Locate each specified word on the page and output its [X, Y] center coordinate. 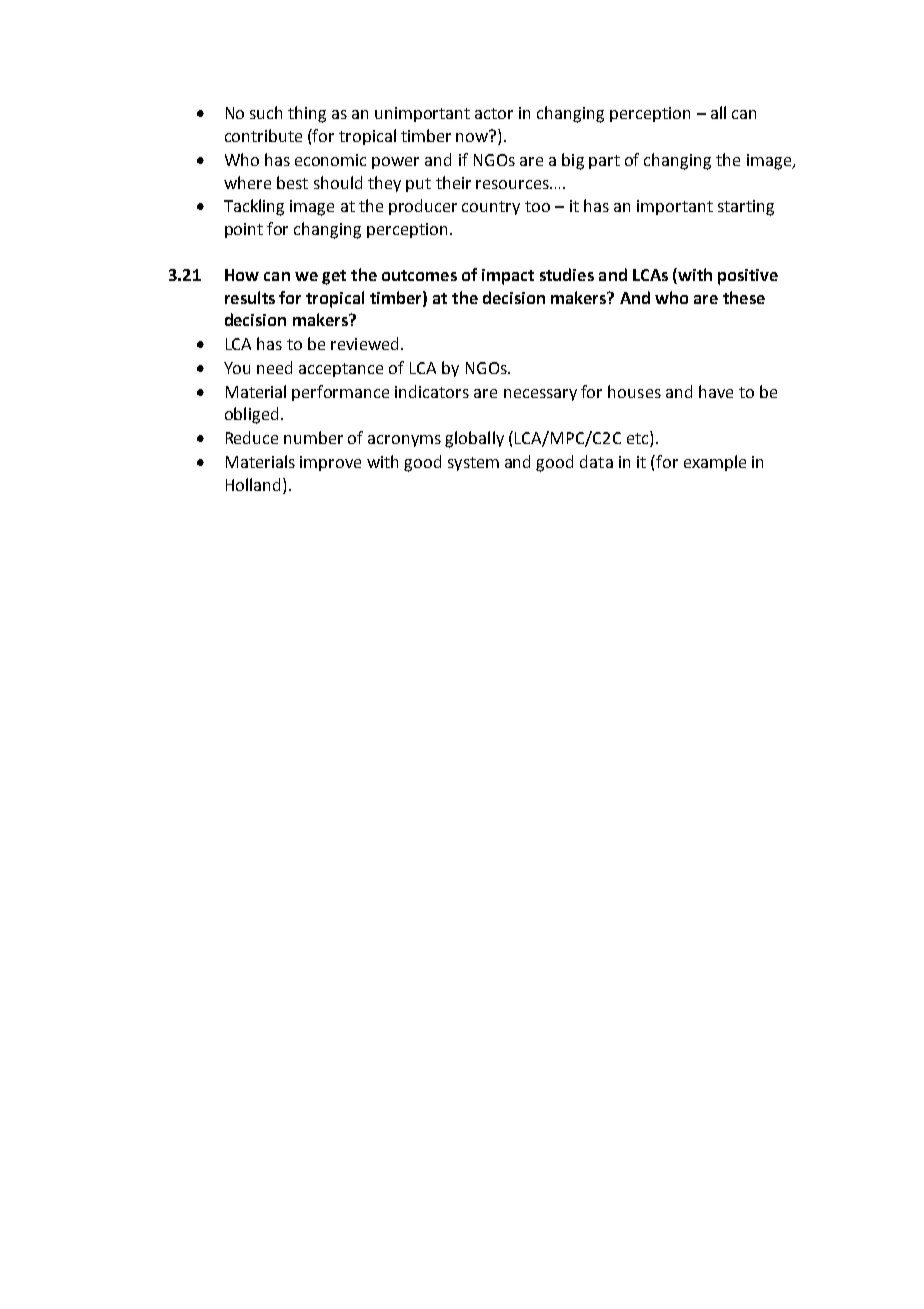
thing [307, 114]
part [604, 162]
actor [494, 113]
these [744, 297]
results [250, 297]
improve [330, 463]
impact [508, 277]
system [473, 464]
